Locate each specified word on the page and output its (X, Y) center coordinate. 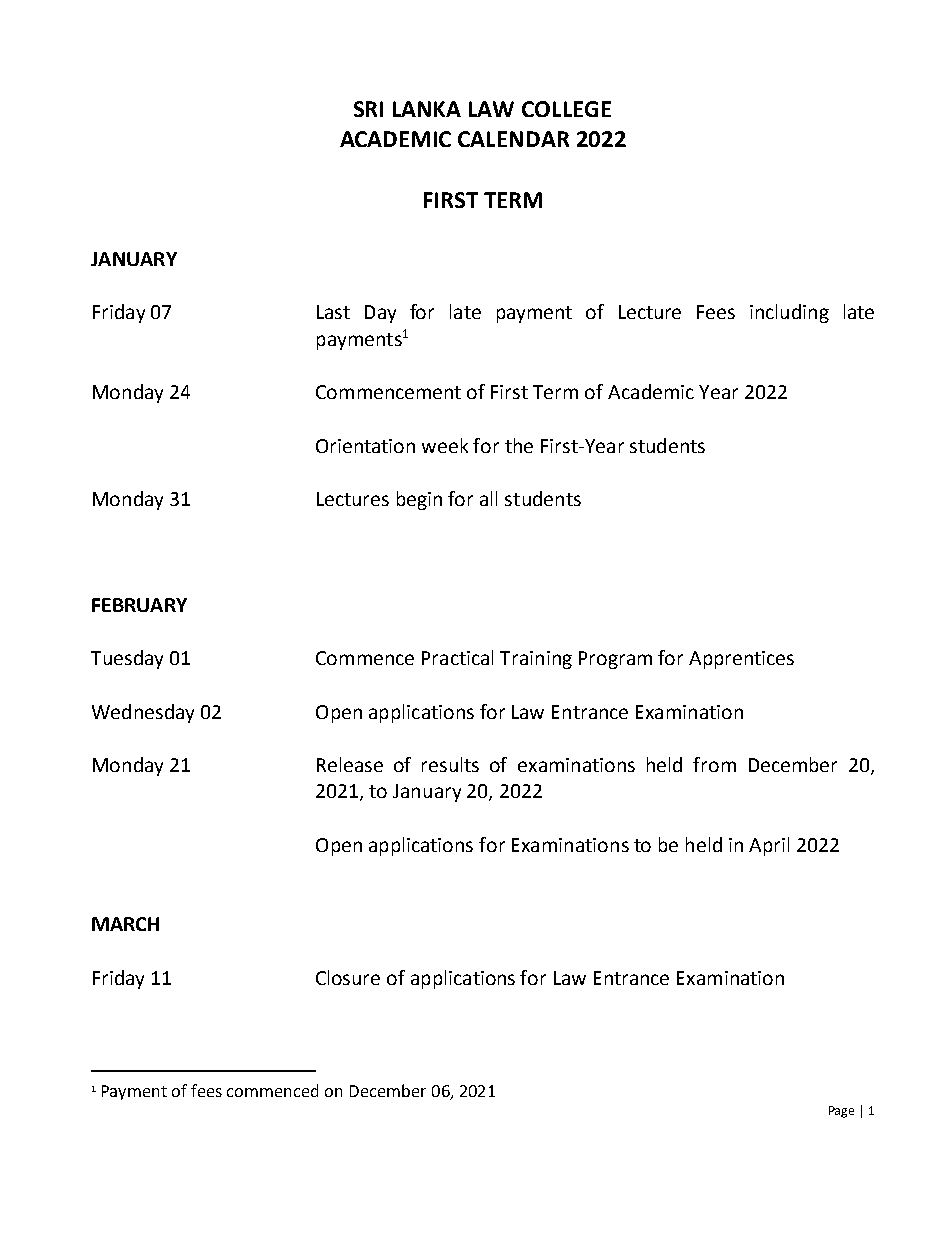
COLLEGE (566, 109)
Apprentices (741, 660)
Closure (348, 977)
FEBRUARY (139, 605)
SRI (368, 109)
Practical (457, 657)
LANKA (427, 109)
